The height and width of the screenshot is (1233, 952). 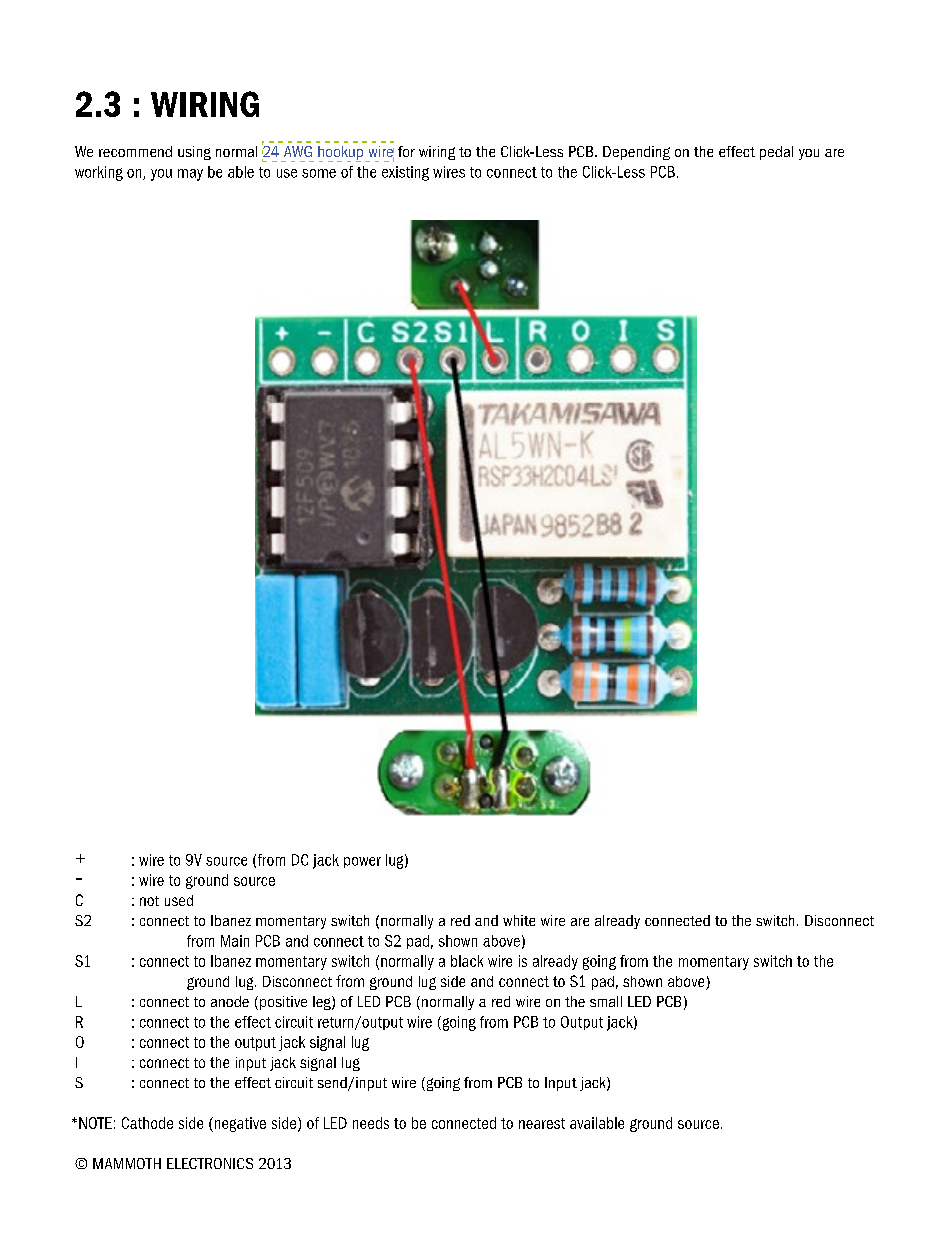 I want to click on black, so click(x=467, y=961).
